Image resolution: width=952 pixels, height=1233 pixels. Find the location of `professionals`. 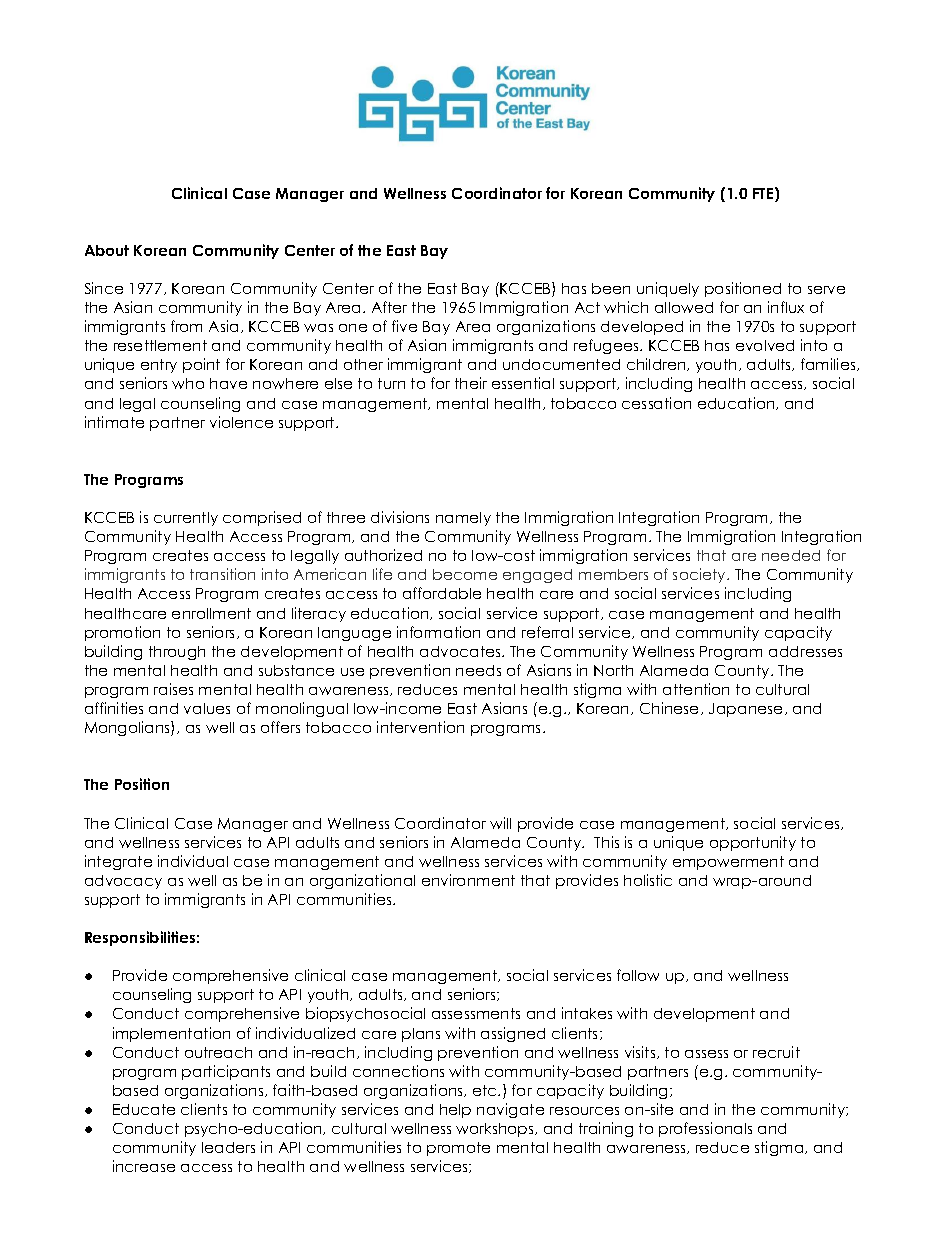

professionals is located at coordinates (705, 1129).
